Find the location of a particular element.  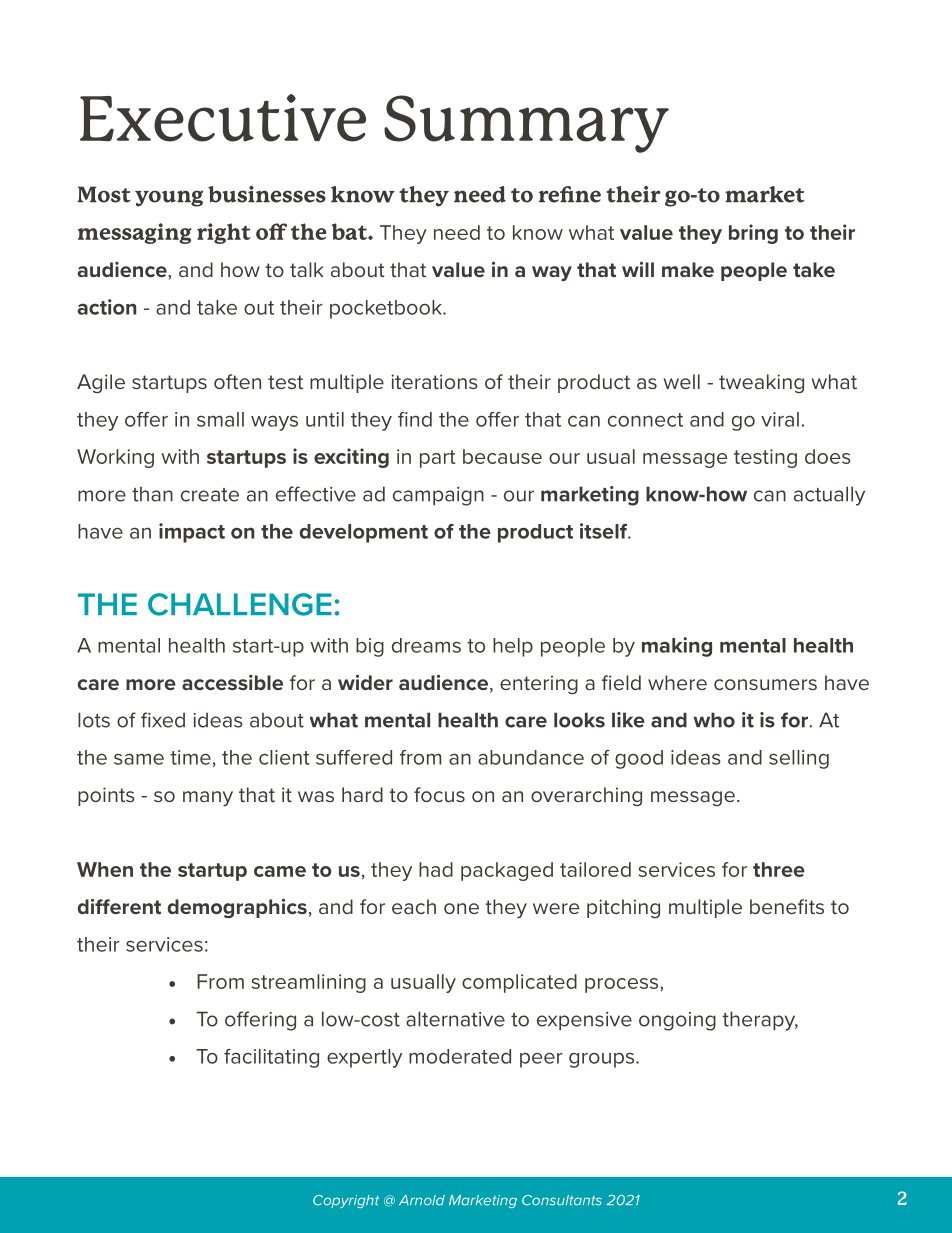

Executive is located at coordinates (223, 118).
